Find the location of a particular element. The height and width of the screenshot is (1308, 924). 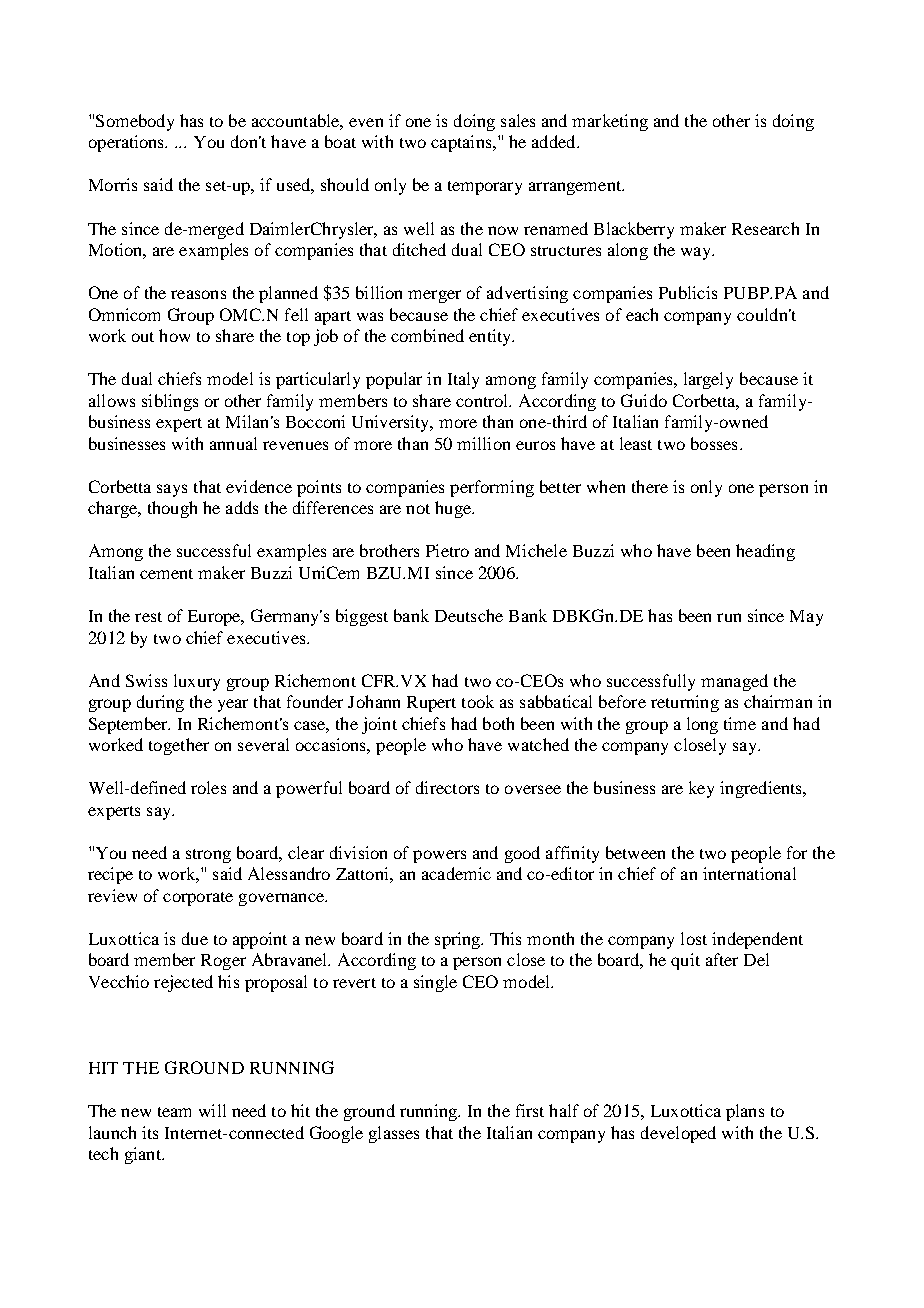

directors is located at coordinates (447, 787).
